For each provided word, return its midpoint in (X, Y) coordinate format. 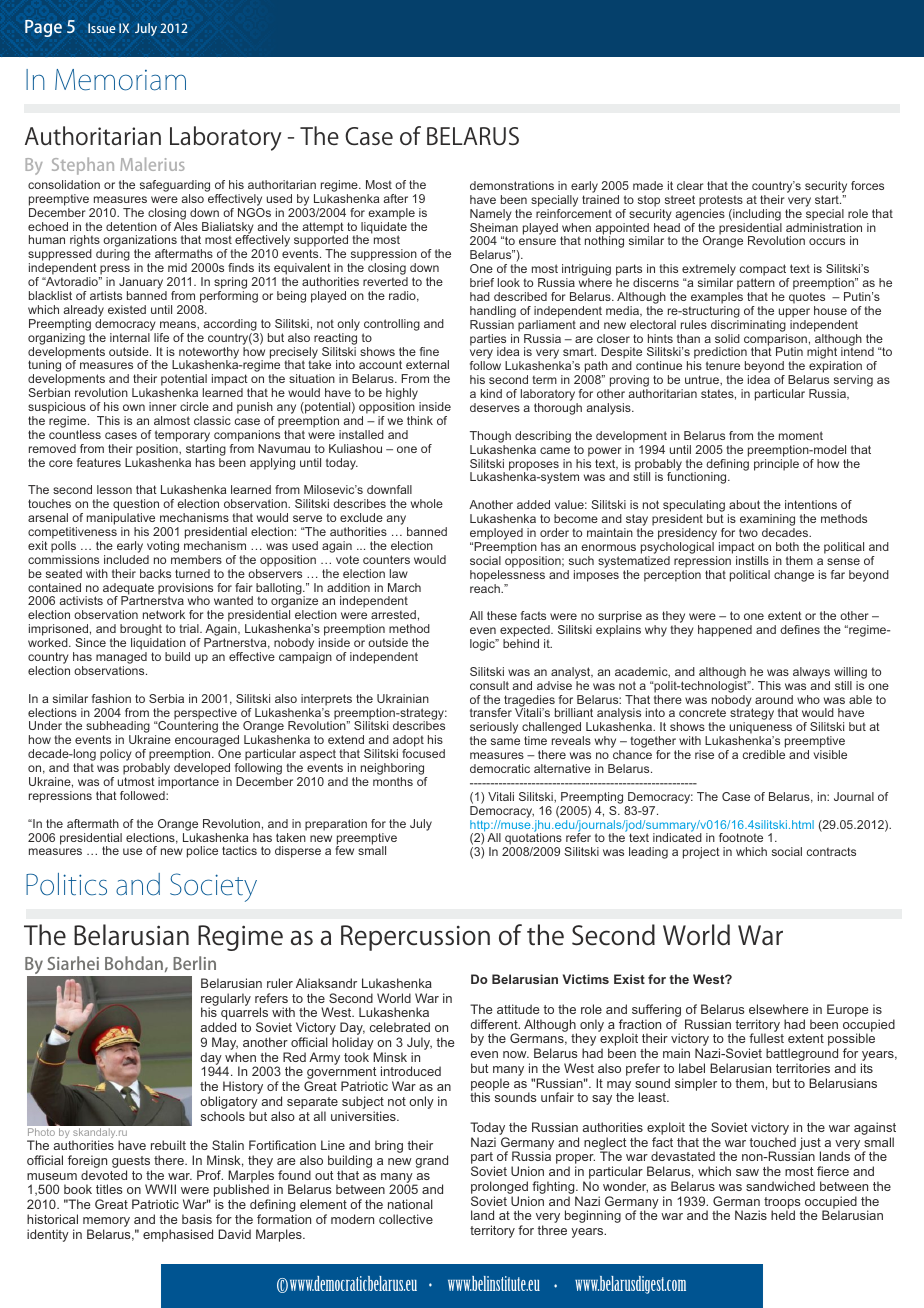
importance (188, 783)
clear (690, 185)
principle (776, 465)
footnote (741, 837)
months (393, 781)
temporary (182, 436)
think (420, 420)
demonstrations (512, 185)
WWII (160, 1189)
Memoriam (120, 80)
